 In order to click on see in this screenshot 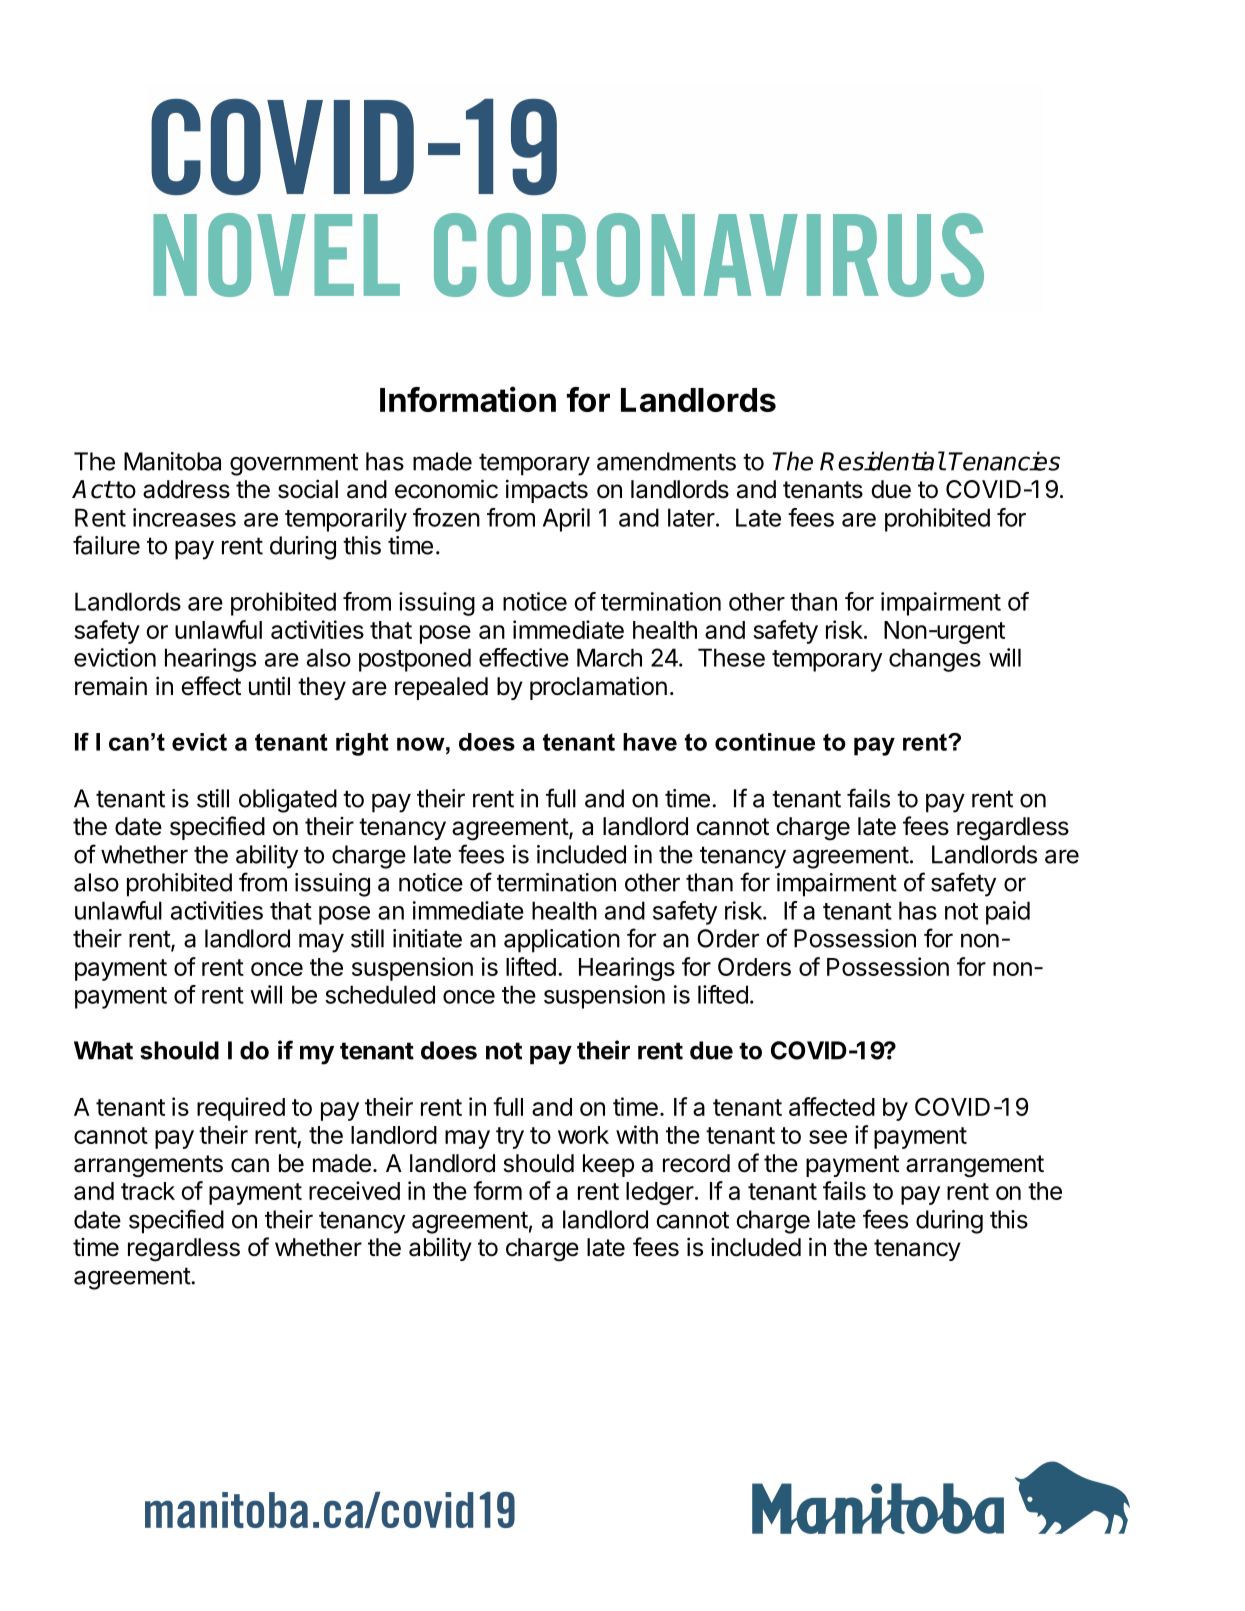, I will do `click(828, 1137)`.
